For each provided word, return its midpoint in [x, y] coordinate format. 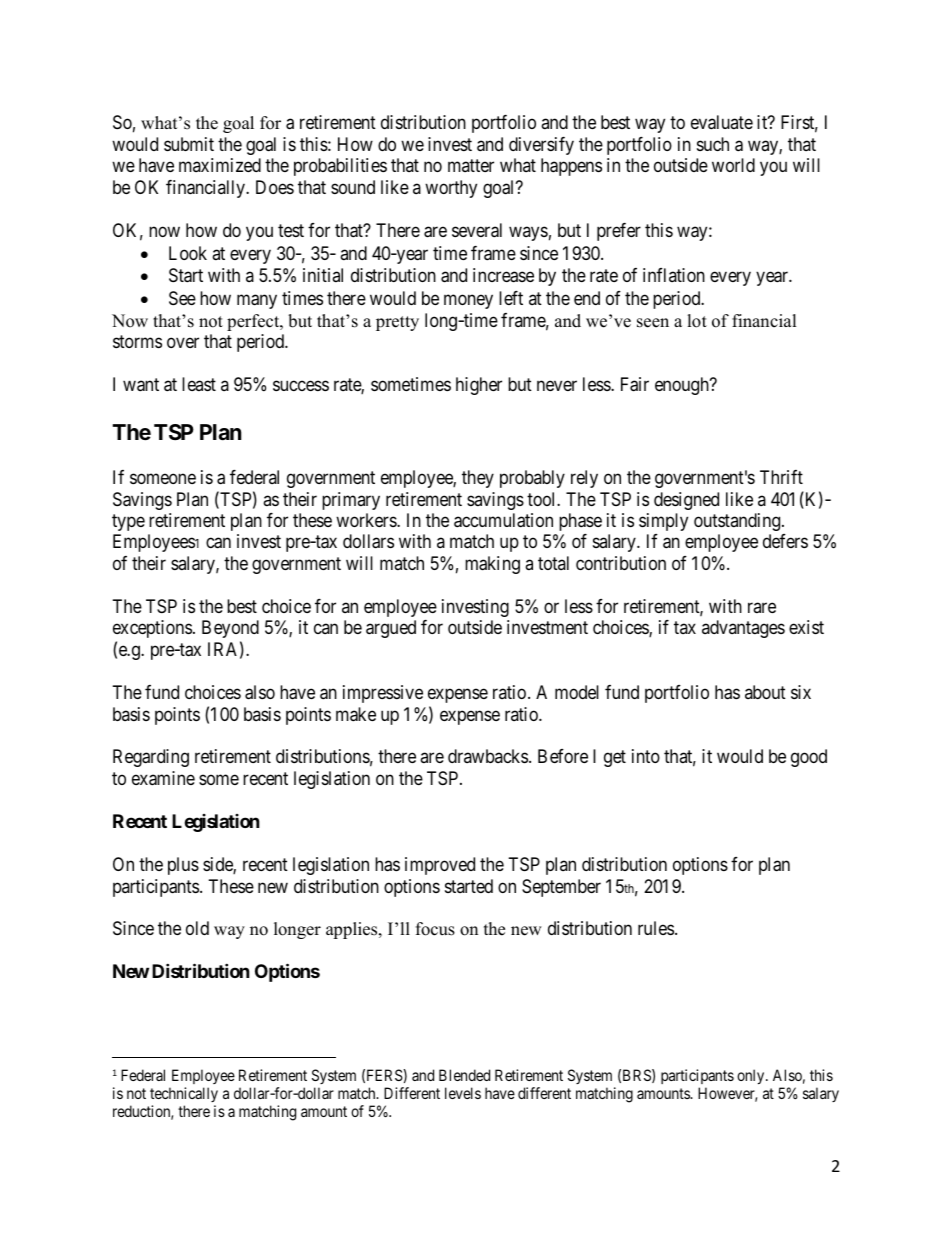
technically [184, 1096]
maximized [220, 165]
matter [471, 165]
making [492, 565]
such [713, 144]
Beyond [230, 631]
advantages [743, 629]
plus [183, 866]
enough [683, 386]
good [809, 758]
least [199, 384]
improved [440, 866]
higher [479, 386]
